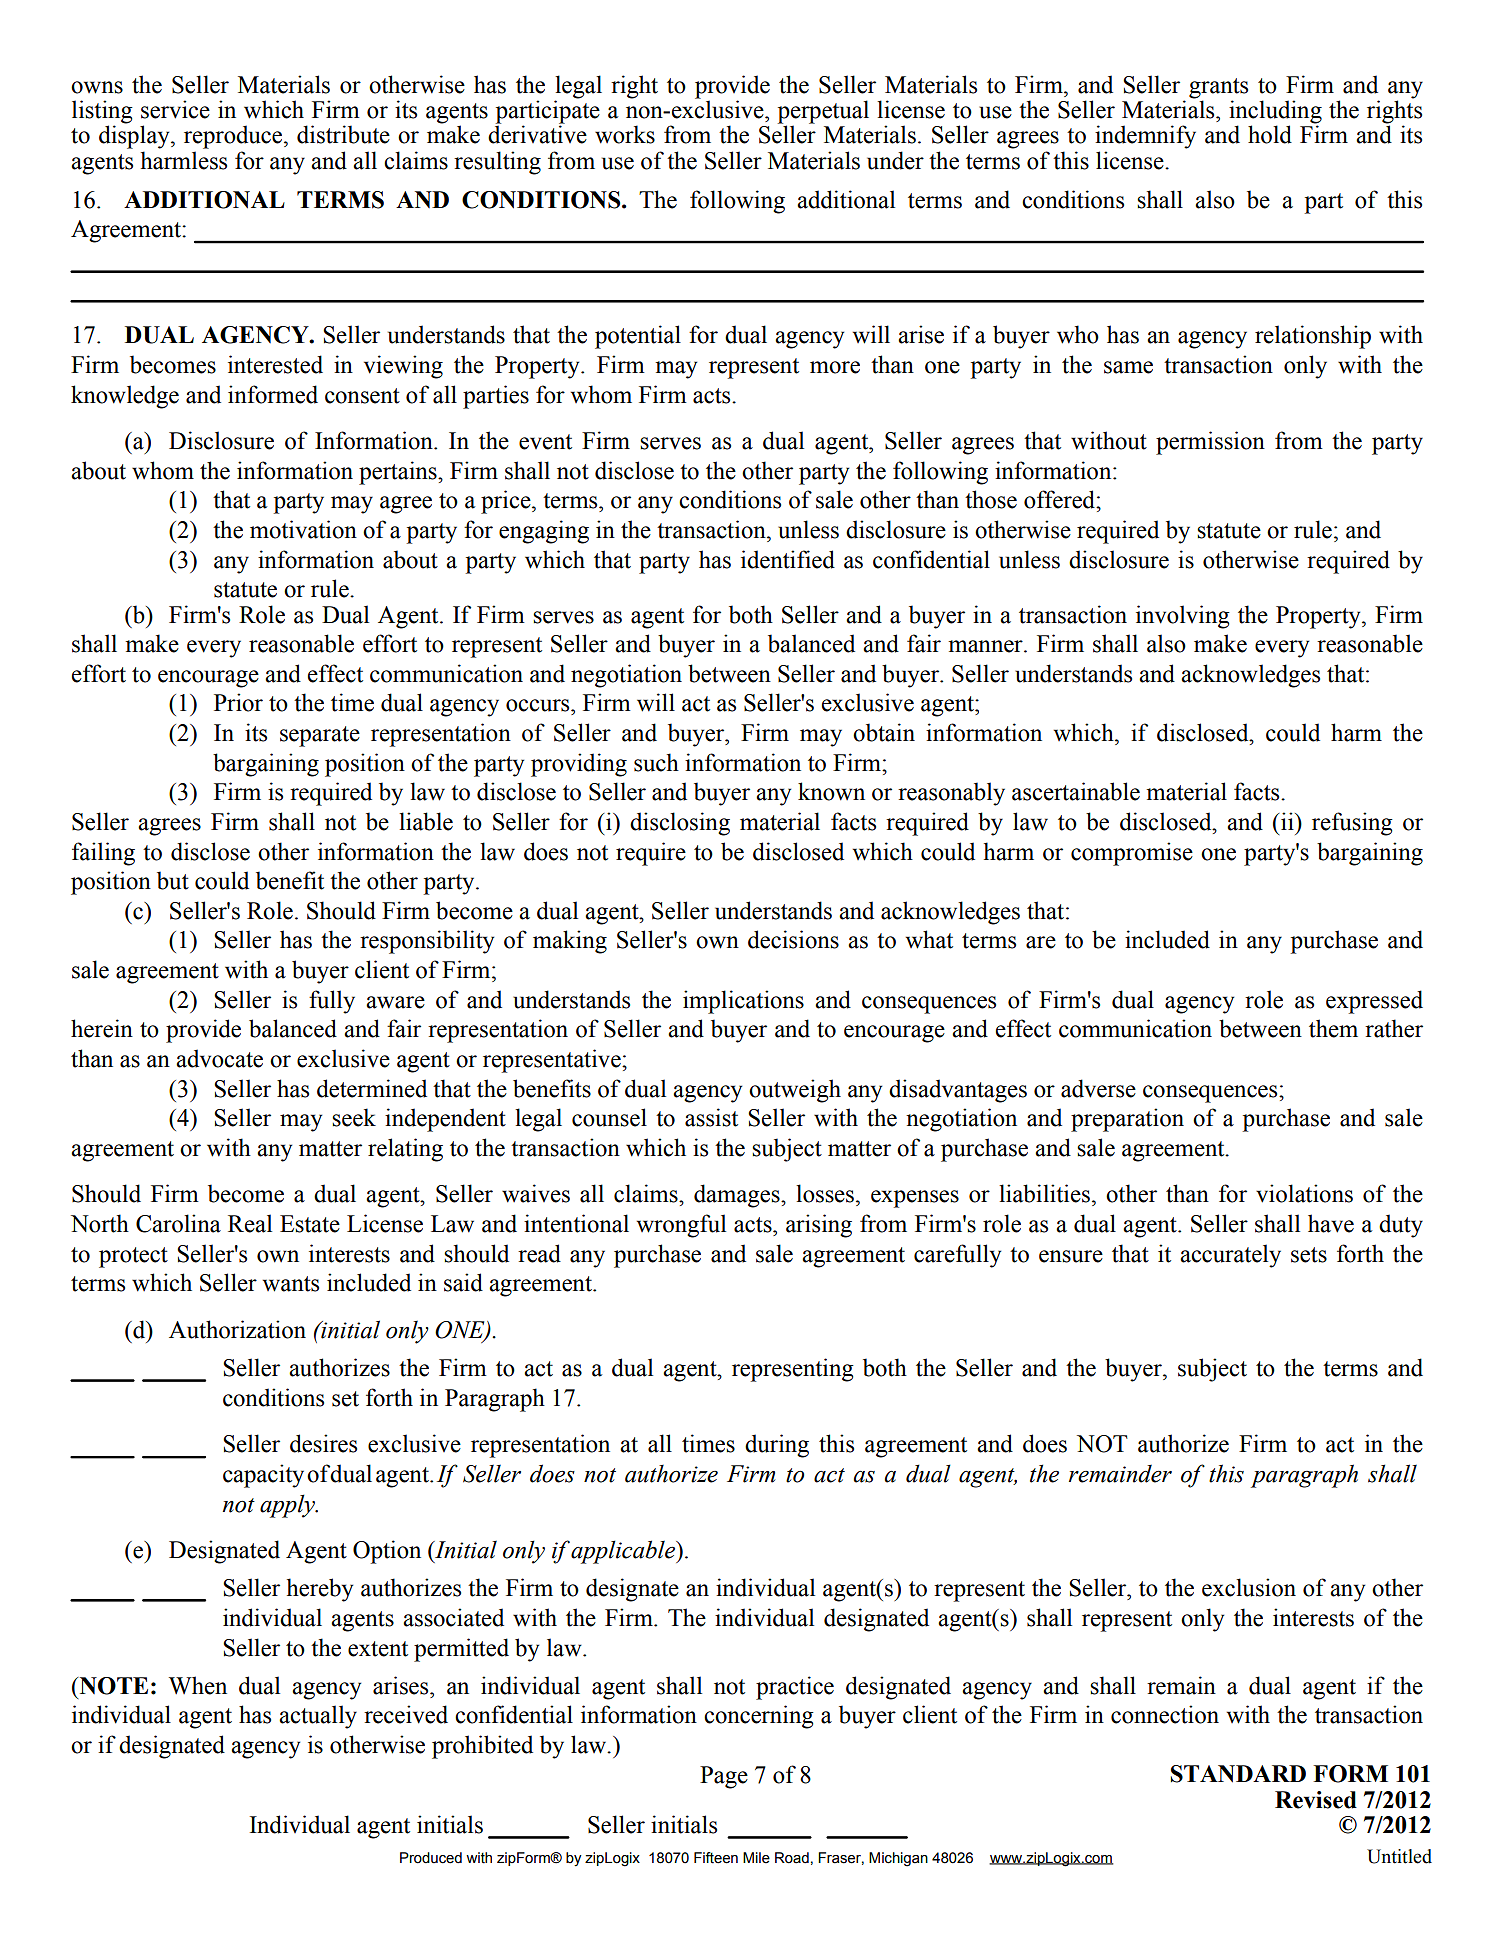  What do you see at coordinates (1270, 134) in the screenshot?
I see `hold` at bounding box center [1270, 134].
